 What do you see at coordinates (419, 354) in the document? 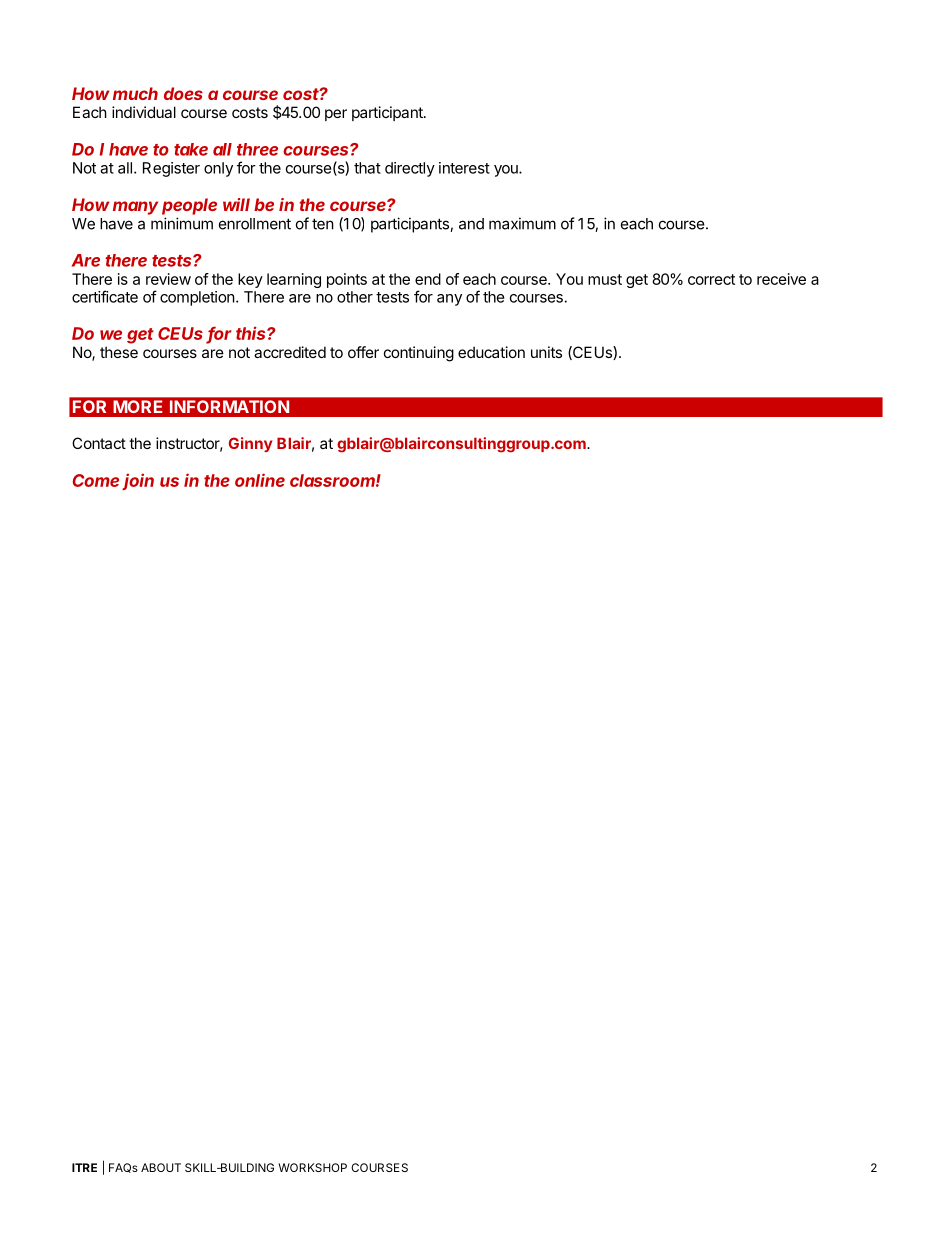
I see `continuing` at bounding box center [419, 354].
